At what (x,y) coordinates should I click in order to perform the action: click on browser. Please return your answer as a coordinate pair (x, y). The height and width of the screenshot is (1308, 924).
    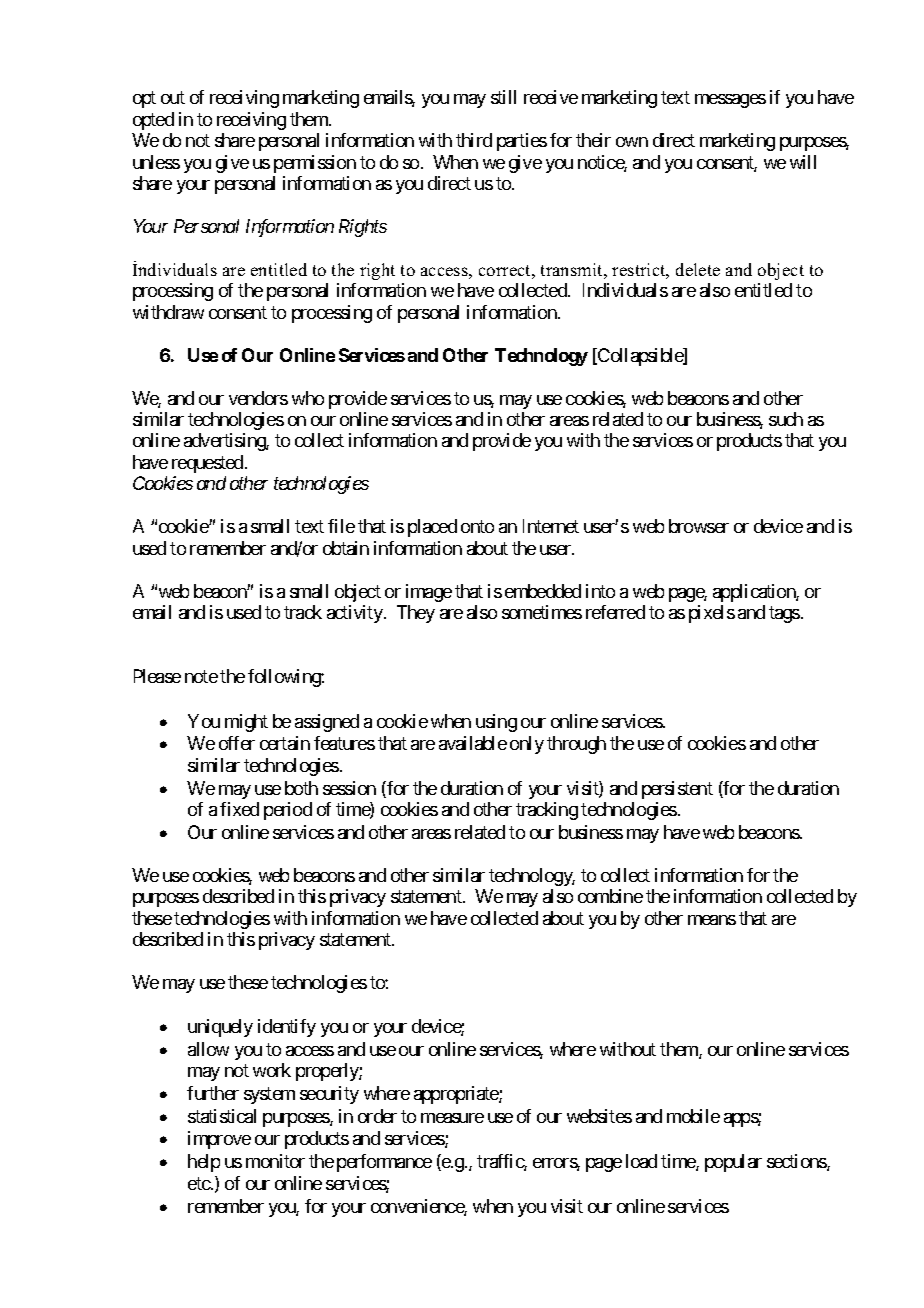
    Looking at the image, I should click on (699, 526).
